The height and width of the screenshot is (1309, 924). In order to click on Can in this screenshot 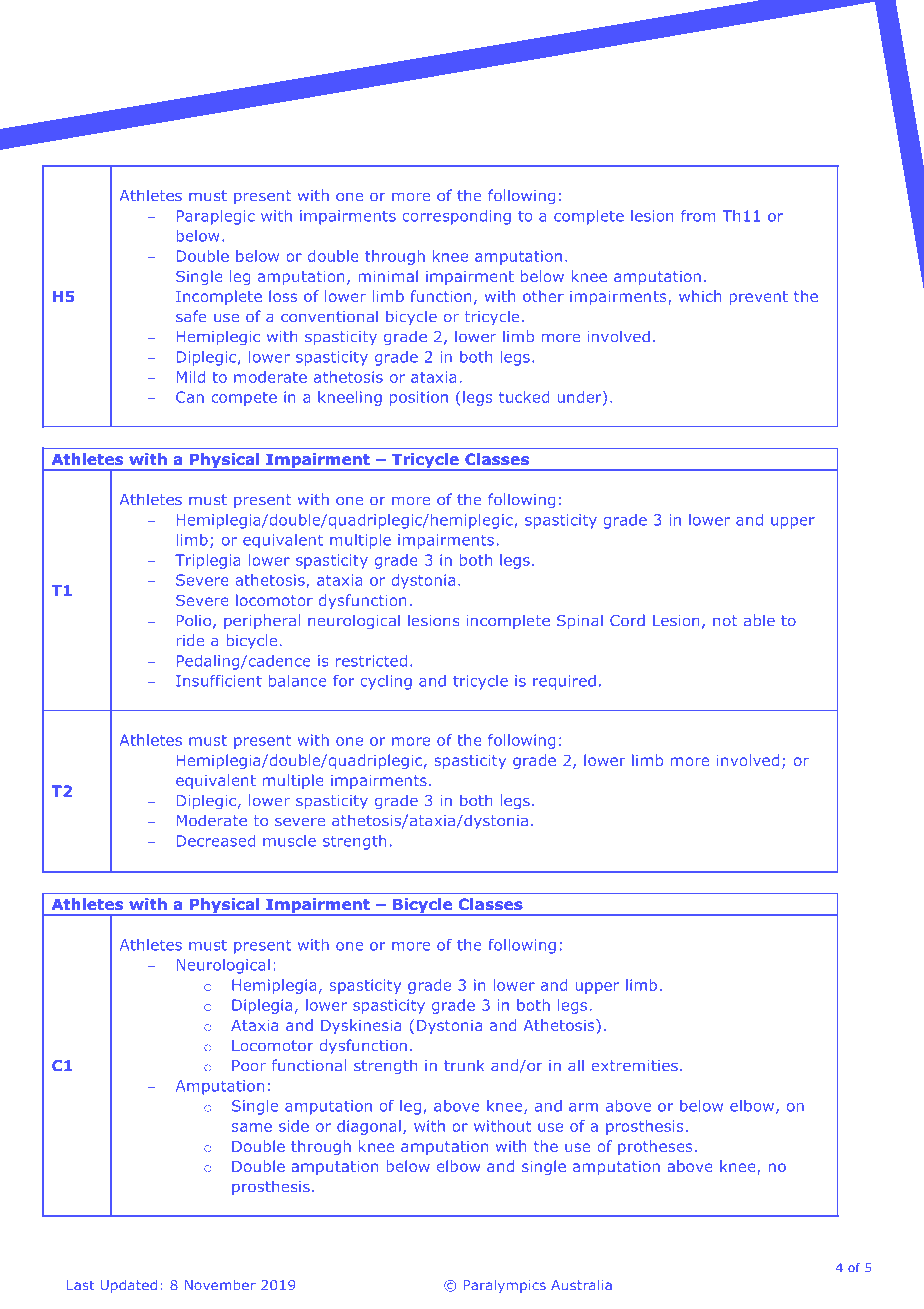, I will do `click(190, 397)`.
